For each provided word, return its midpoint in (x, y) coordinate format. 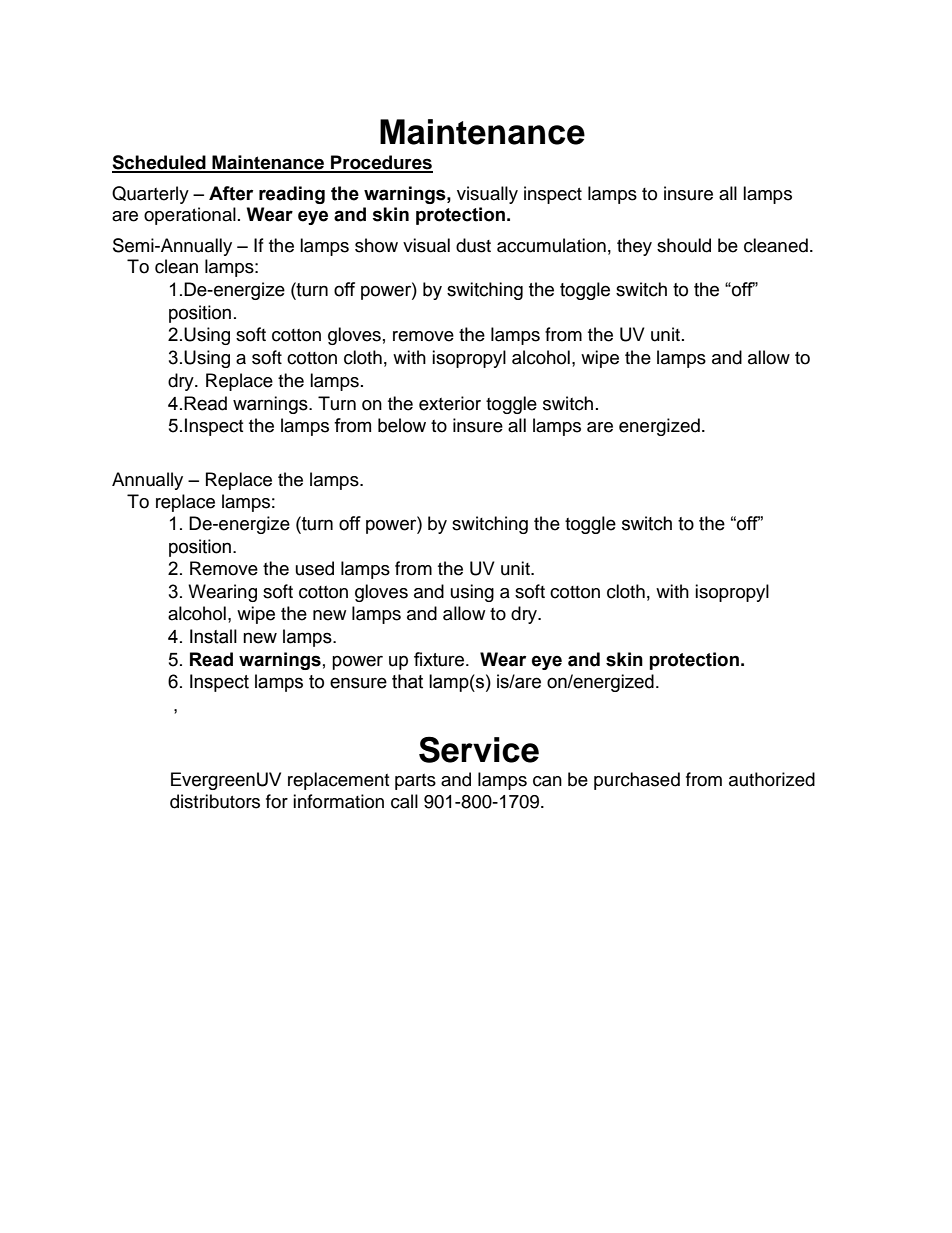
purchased (637, 781)
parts (415, 782)
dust (473, 245)
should (684, 245)
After (231, 193)
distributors (215, 801)
